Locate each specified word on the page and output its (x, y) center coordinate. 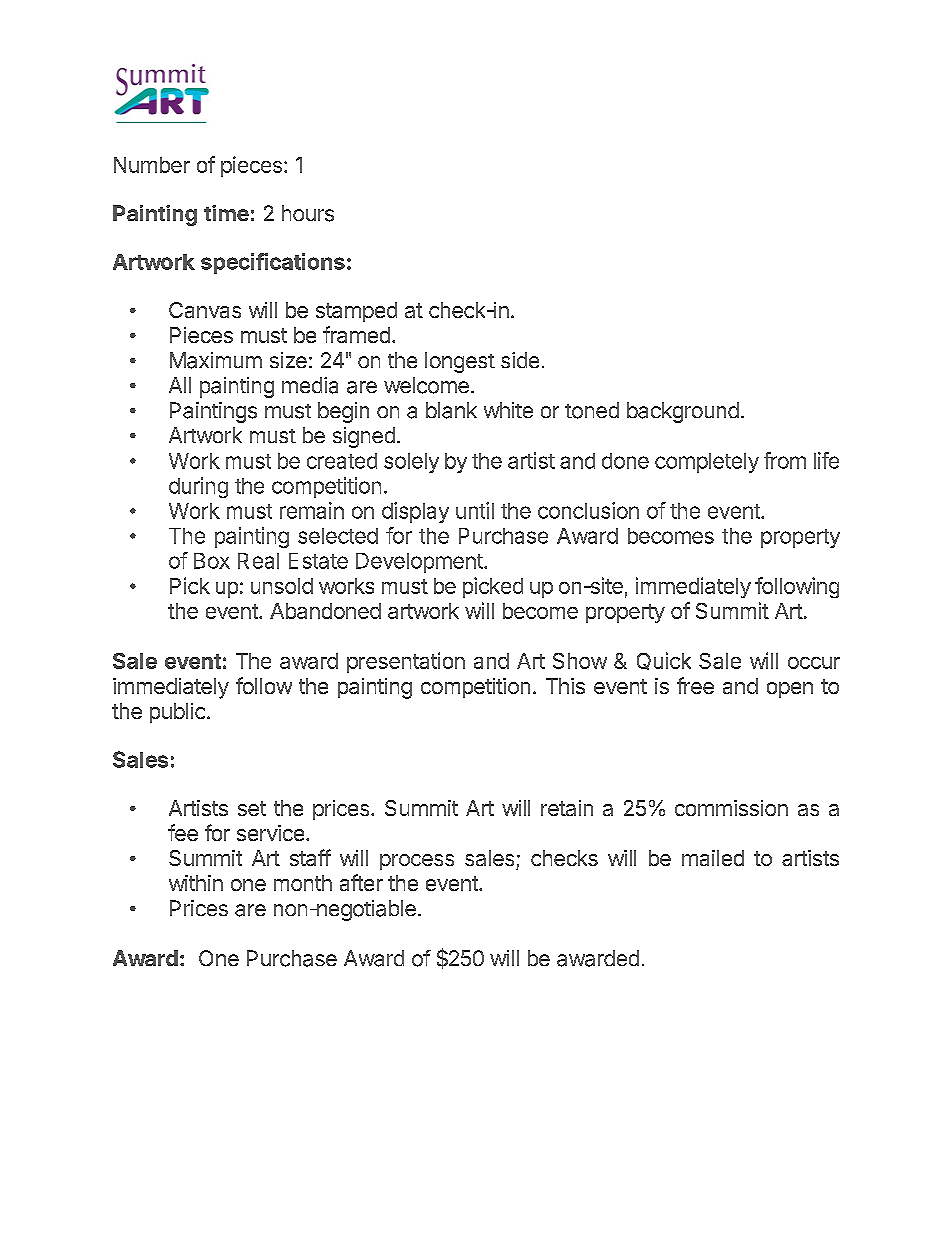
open (790, 690)
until (475, 510)
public (177, 713)
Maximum (216, 360)
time (226, 213)
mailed (713, 858)
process (417, 862)
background (683, 412)
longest (460, 362)
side (520, 360)
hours (308, 213)
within (196, 883)
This (565, 686)
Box (212, 561)
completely (707, 463)
